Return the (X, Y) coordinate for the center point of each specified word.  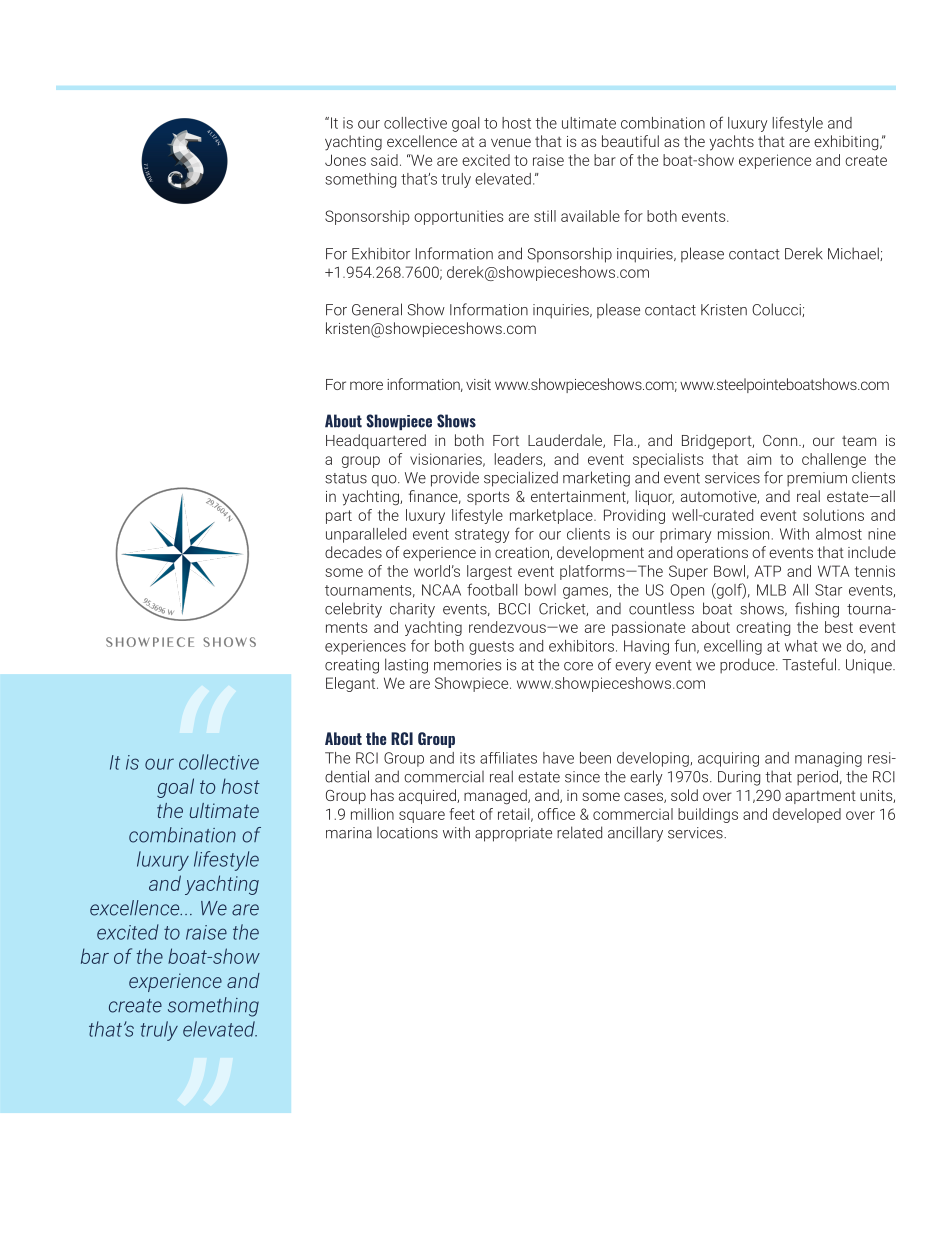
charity (412, 610)
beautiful (630, 141)
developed (807, 815)
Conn (781, 440)
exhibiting (847, 143)
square (422, 817)
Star (828, 590)
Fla (624, 440)
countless (661, 608)
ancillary (635, 834)
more (366, 385)
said (384, 160)
